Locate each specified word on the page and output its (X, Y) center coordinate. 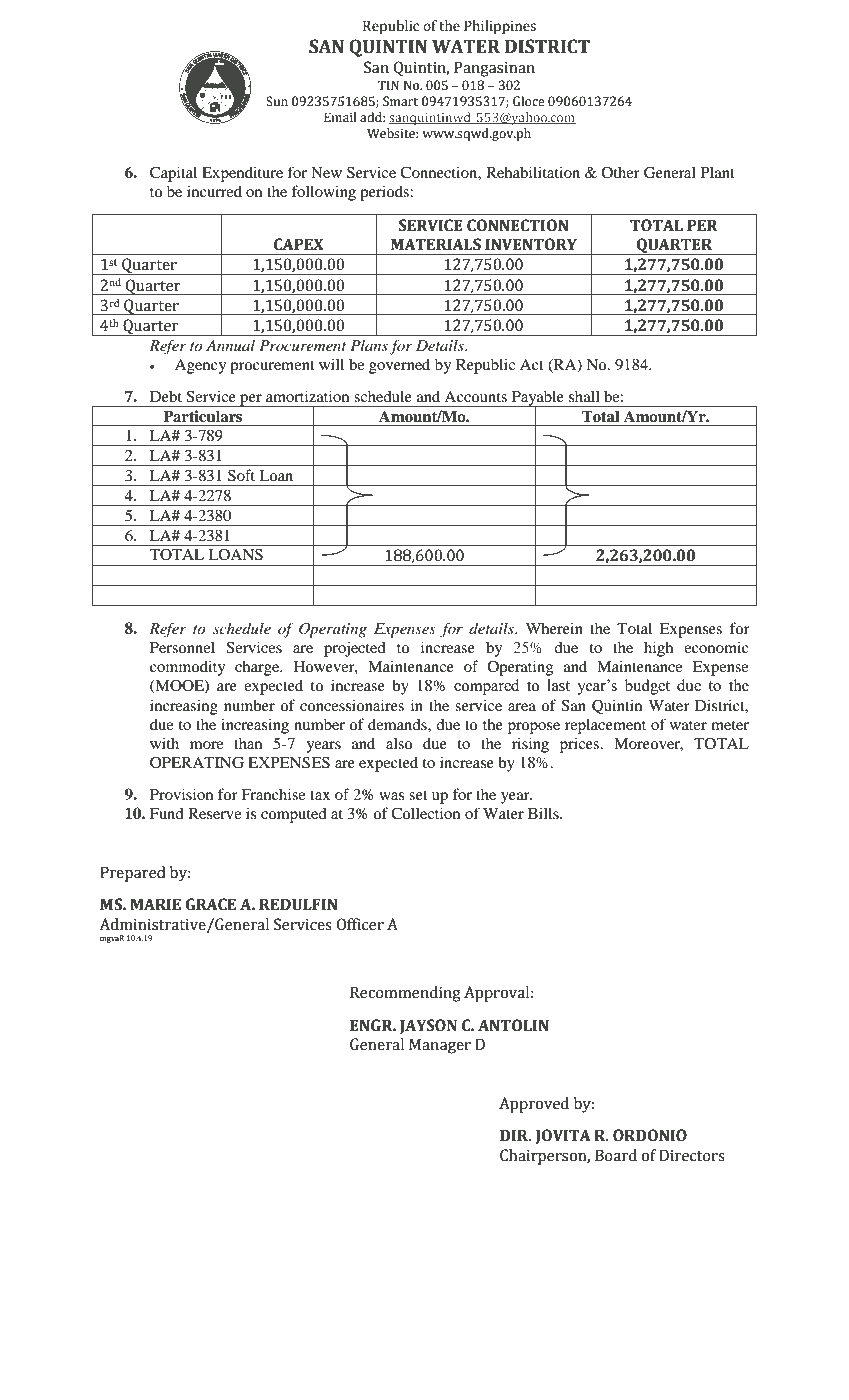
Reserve (214, 813)
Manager (440, 1046)
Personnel (182, 647)
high (658, 649)
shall (584, 396)
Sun (277, 101)
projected (355, 649)
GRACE (210, 904)
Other (620, 172)
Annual (230, 345)
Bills (544, 813)
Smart (400, 101)
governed (399, 366)
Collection (425, 813)
